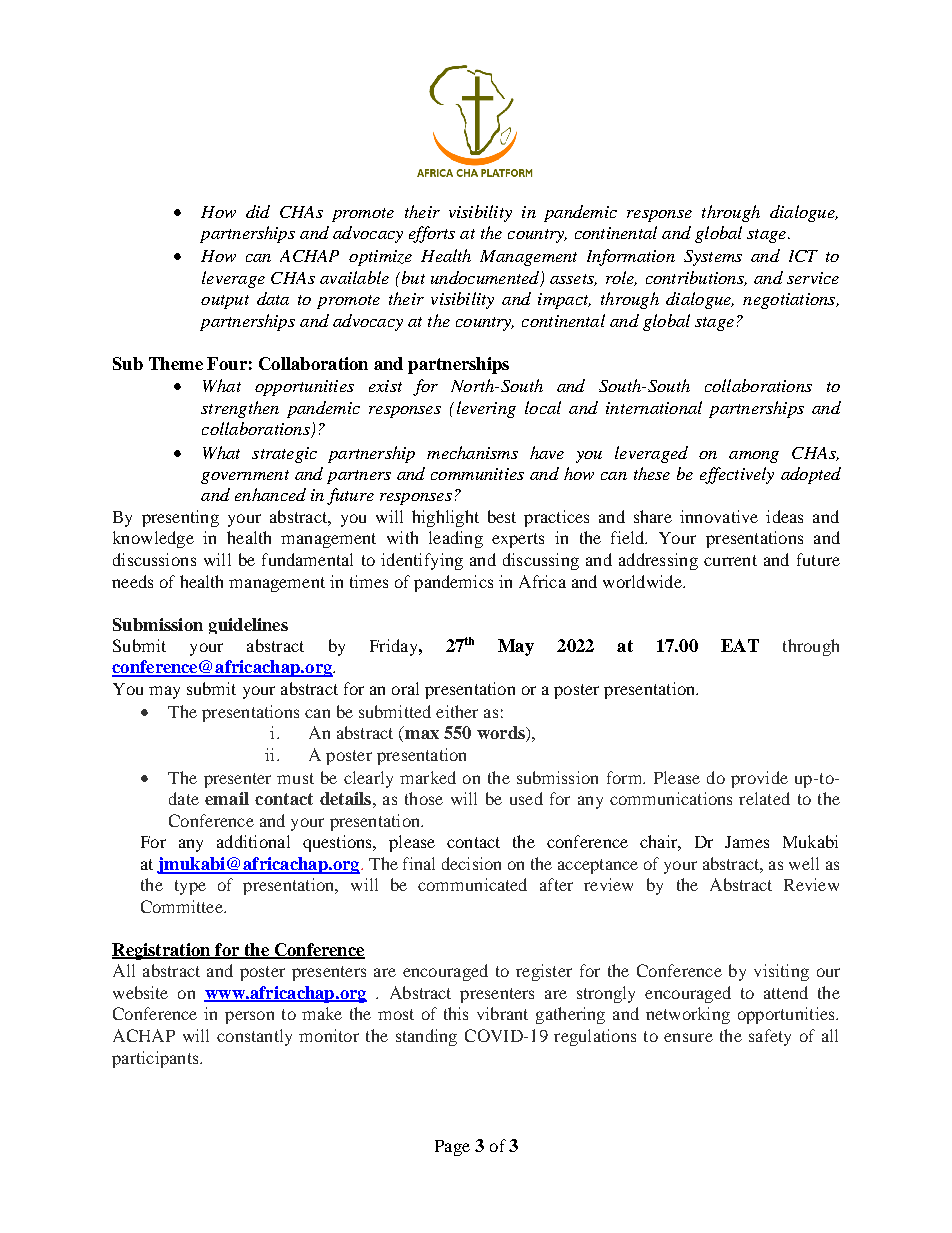 This document has height=1233, width=952. I want to click on government, so click(245, 477).
